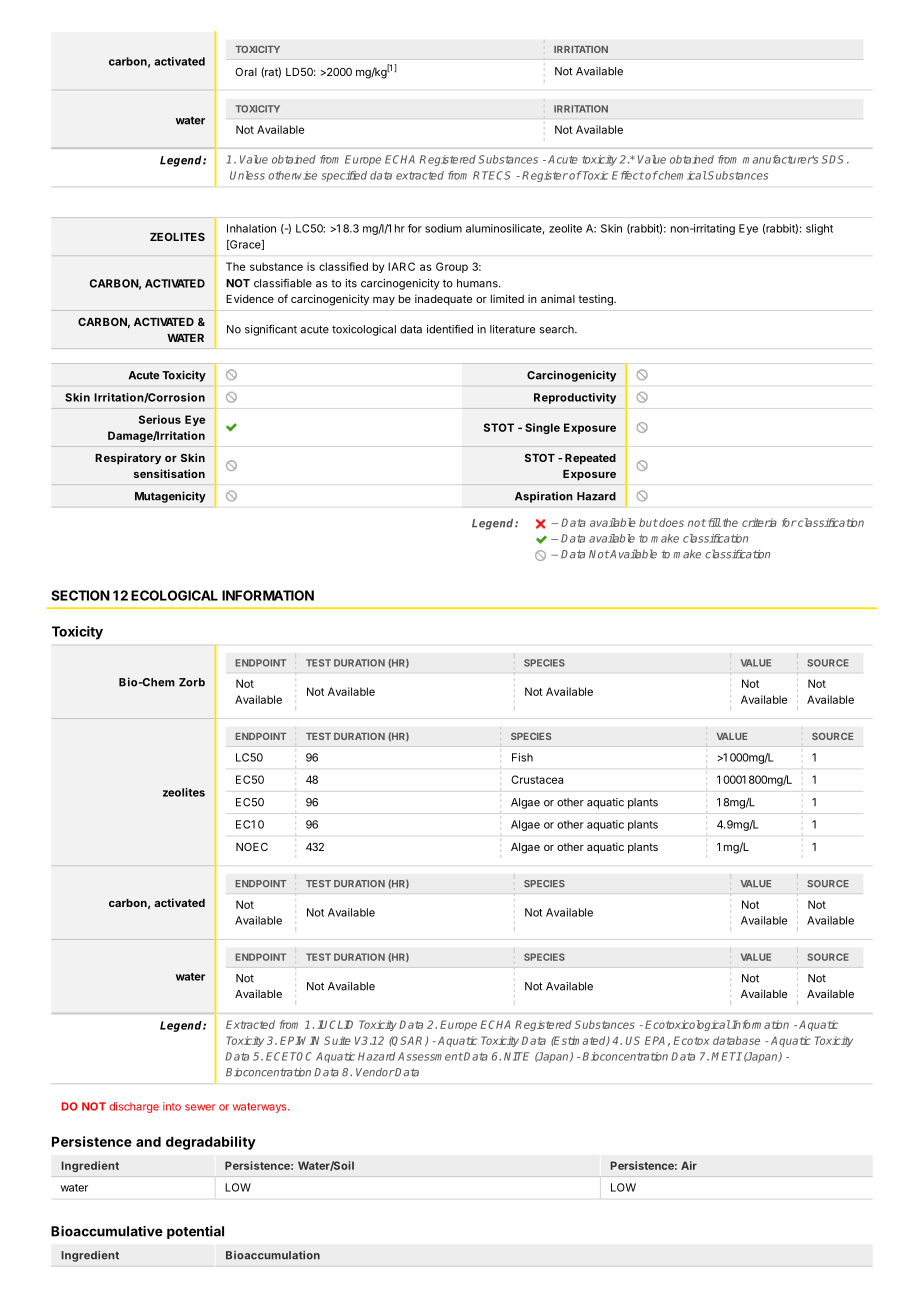  Describe the element at coordinates (174, 595) in the document. I see `ECOLOGICAL` at that location.
